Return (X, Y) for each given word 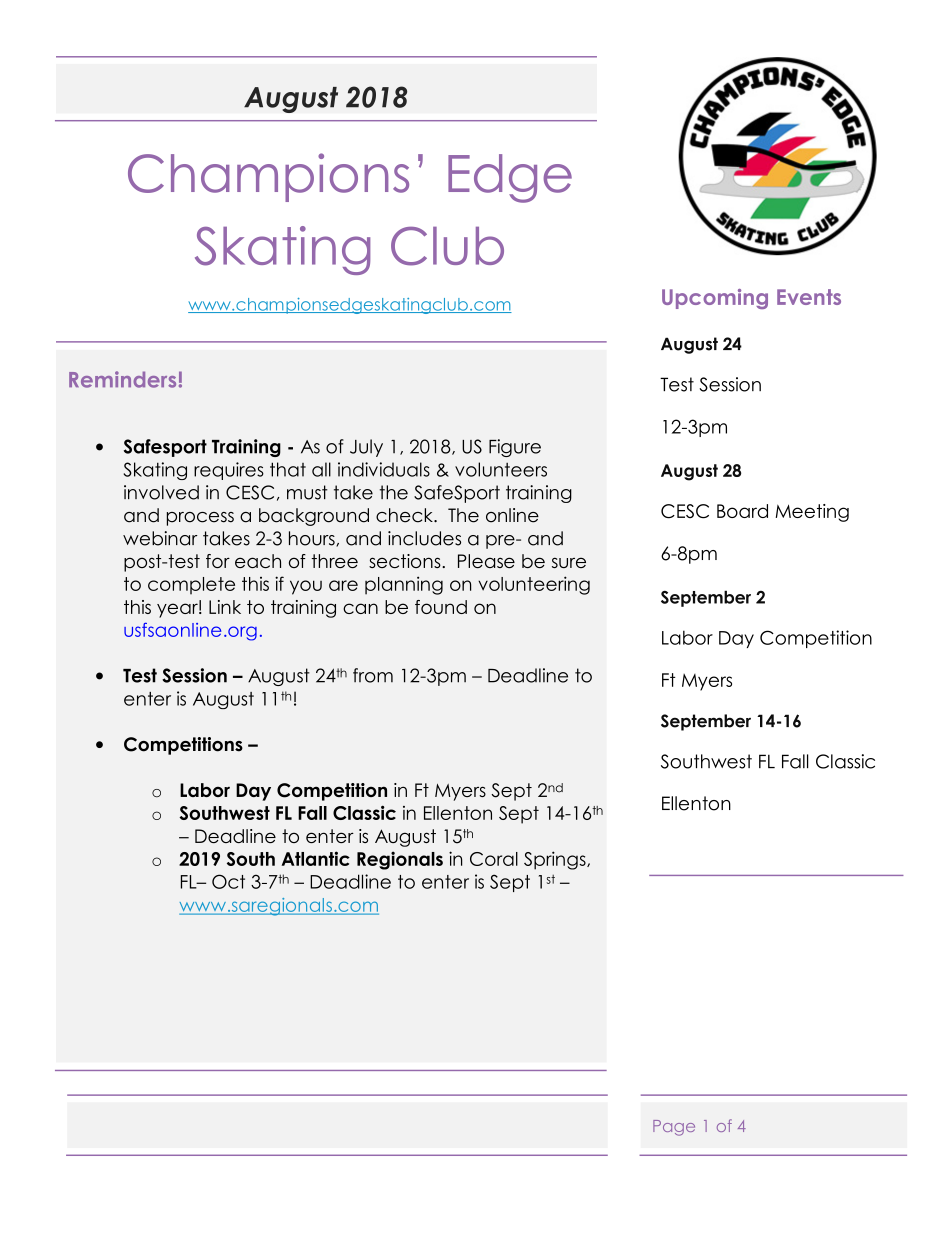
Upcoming (715, 299)
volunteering (534, 585)
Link (225, 607)
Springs (556, 860)
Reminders (122, 379)
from (373, 675)
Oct (228, 881)
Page (674, 1128)
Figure (515, 448)
